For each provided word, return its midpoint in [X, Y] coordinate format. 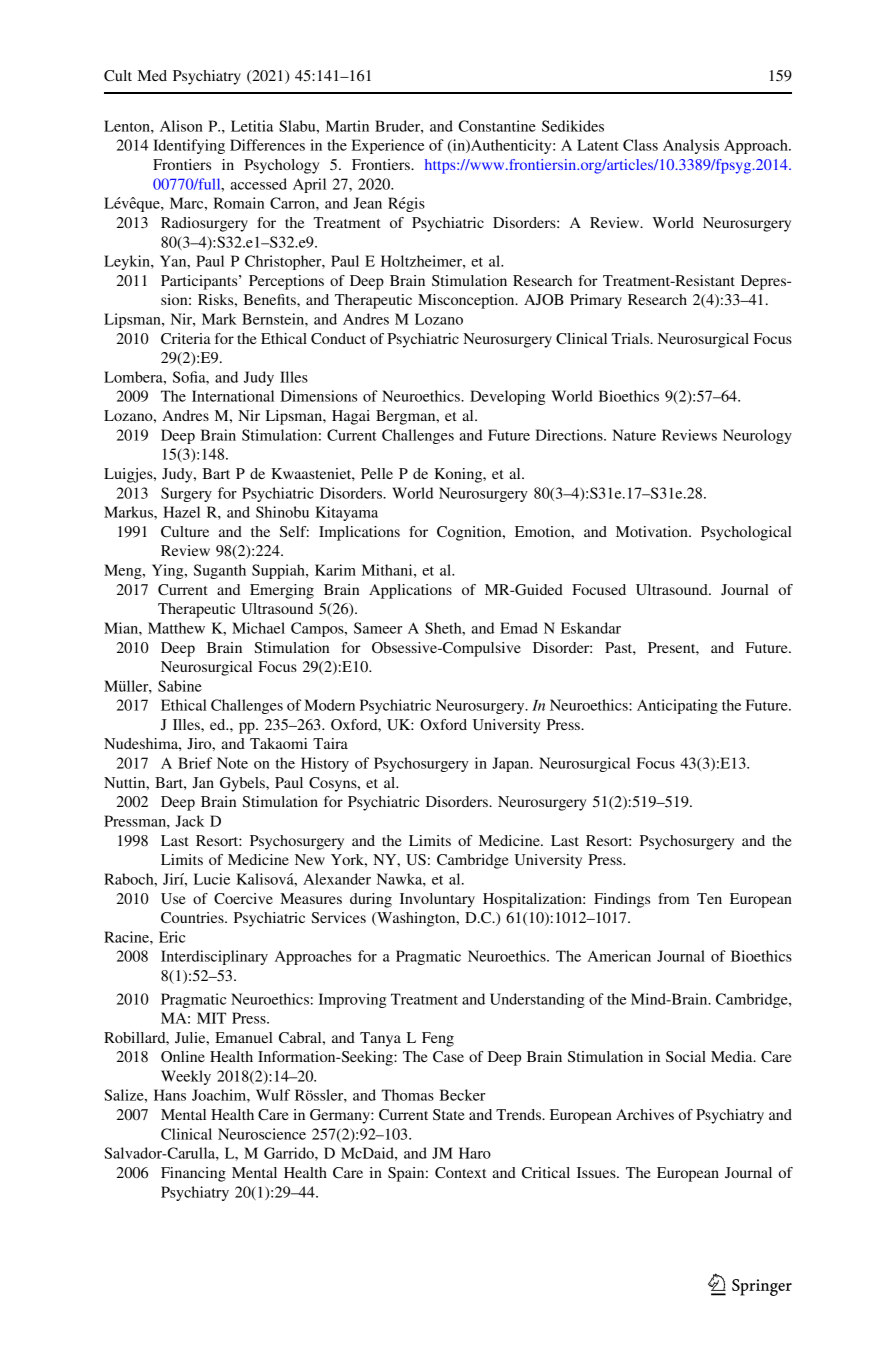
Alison [181, 126]
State [449, 1114]
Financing [193, 1174]
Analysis [691, 146]
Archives [645, 1114]
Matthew [176, 628]
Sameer [378, 628]
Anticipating [677, 706]
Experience [388, 146]
